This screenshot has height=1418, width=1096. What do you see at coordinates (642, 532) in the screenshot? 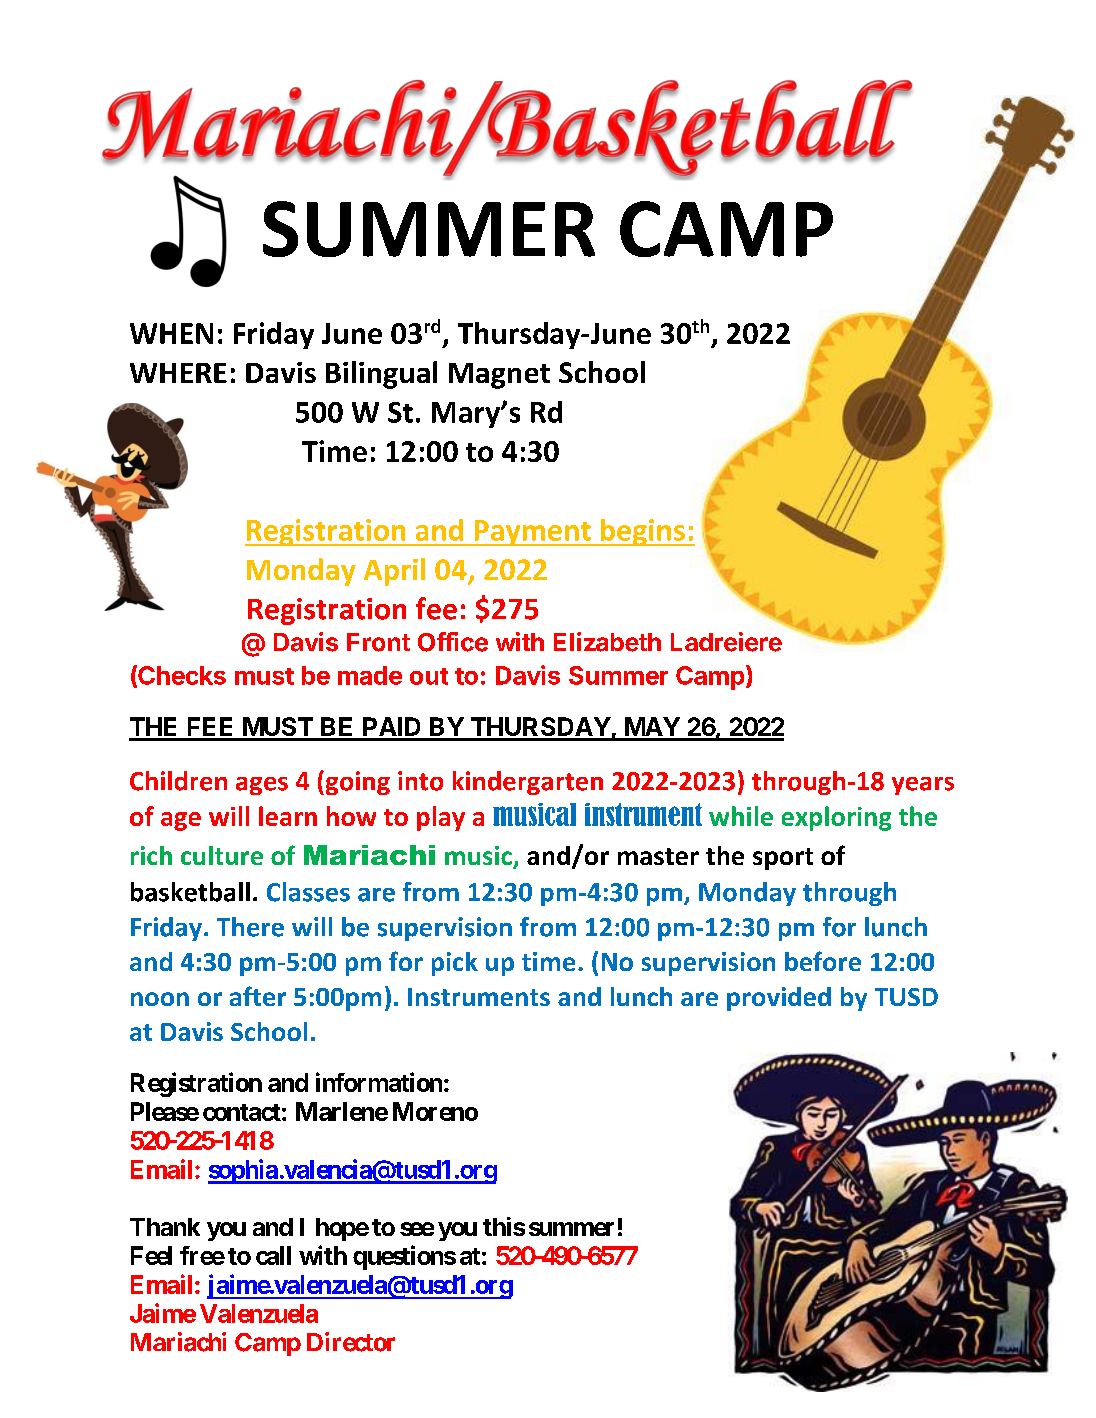
I see `begins` at bounding box center [642, 532].
